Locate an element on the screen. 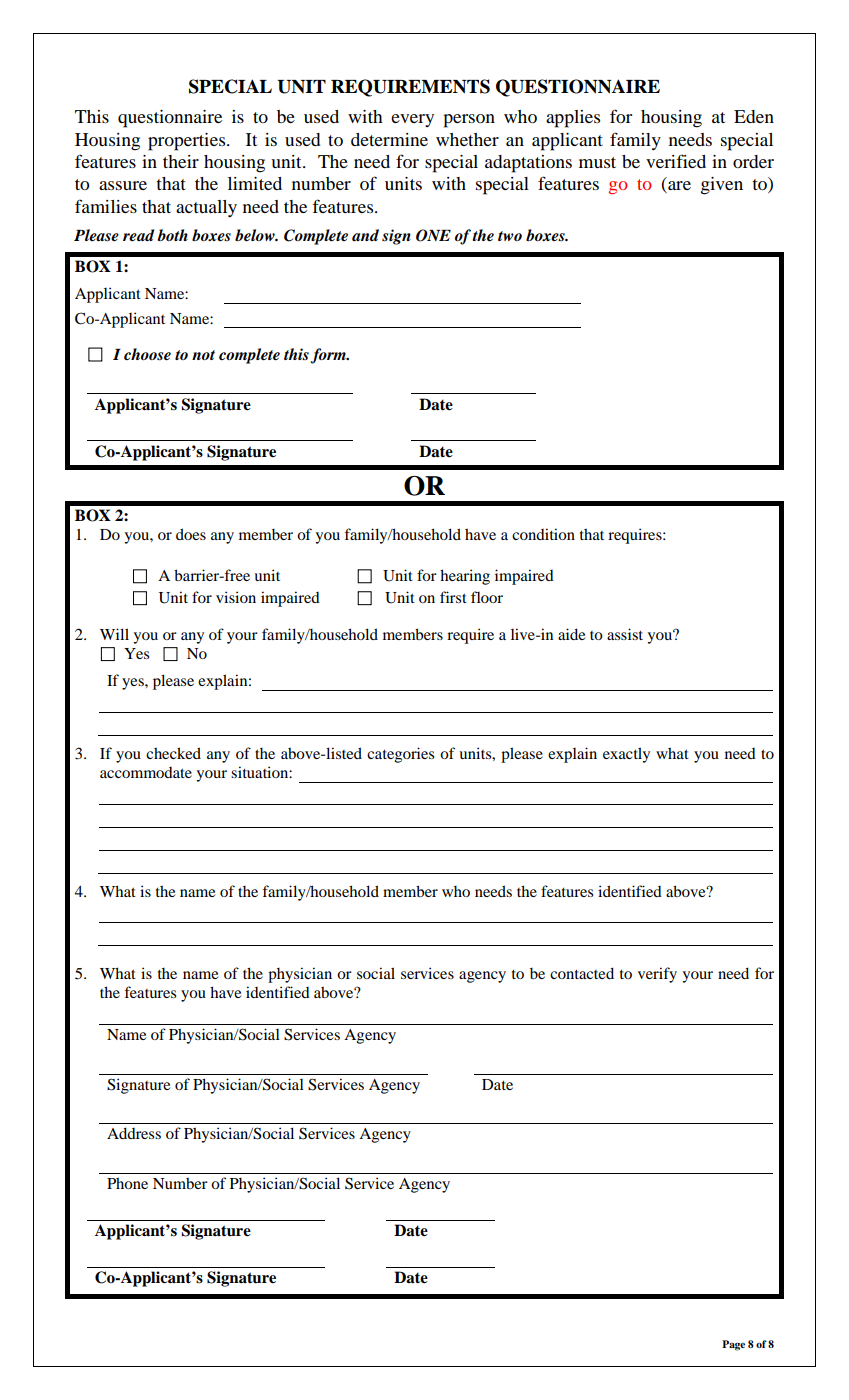  their is located at coordinates (181, 161).
